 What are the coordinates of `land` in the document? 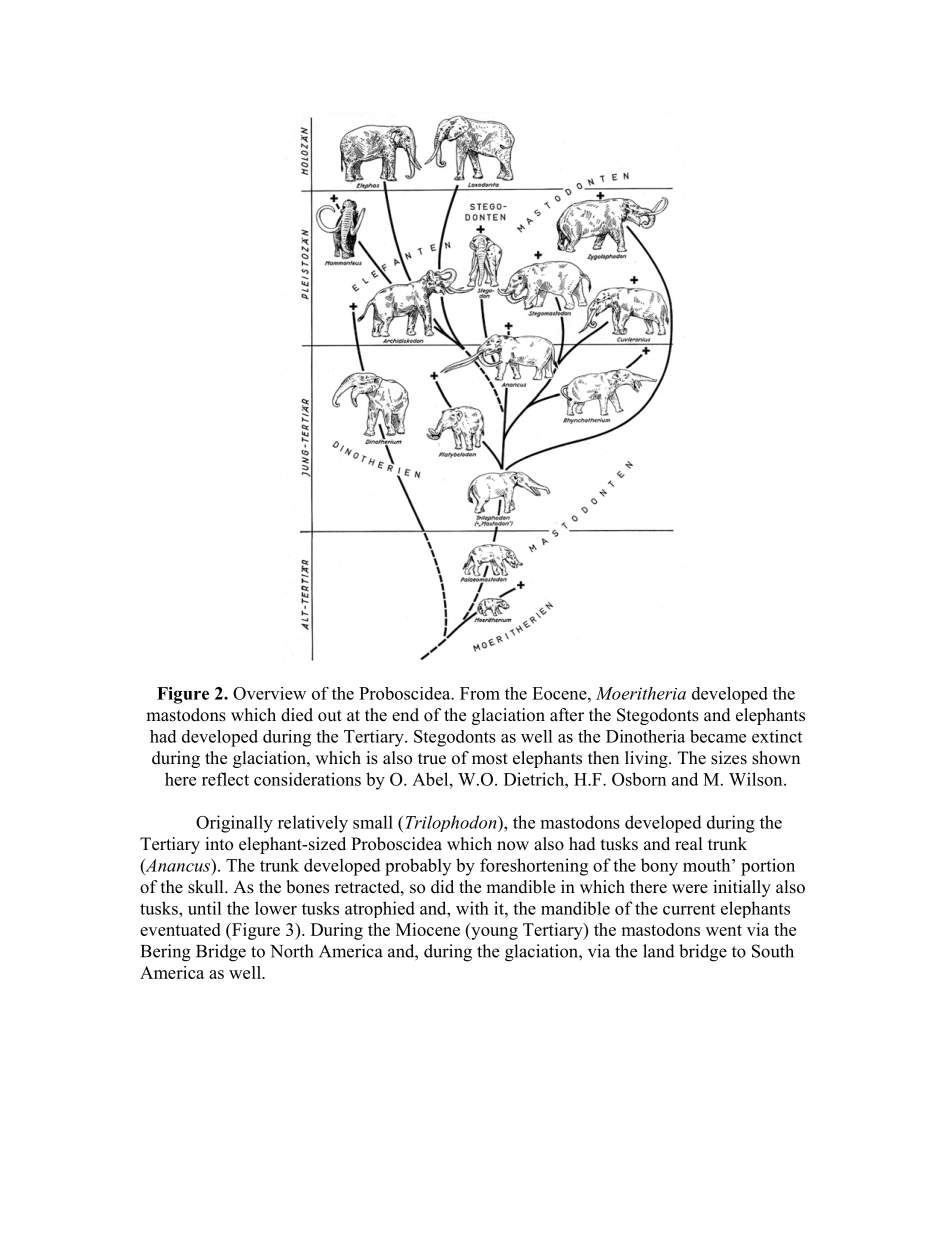 It's located at (659, 951).
